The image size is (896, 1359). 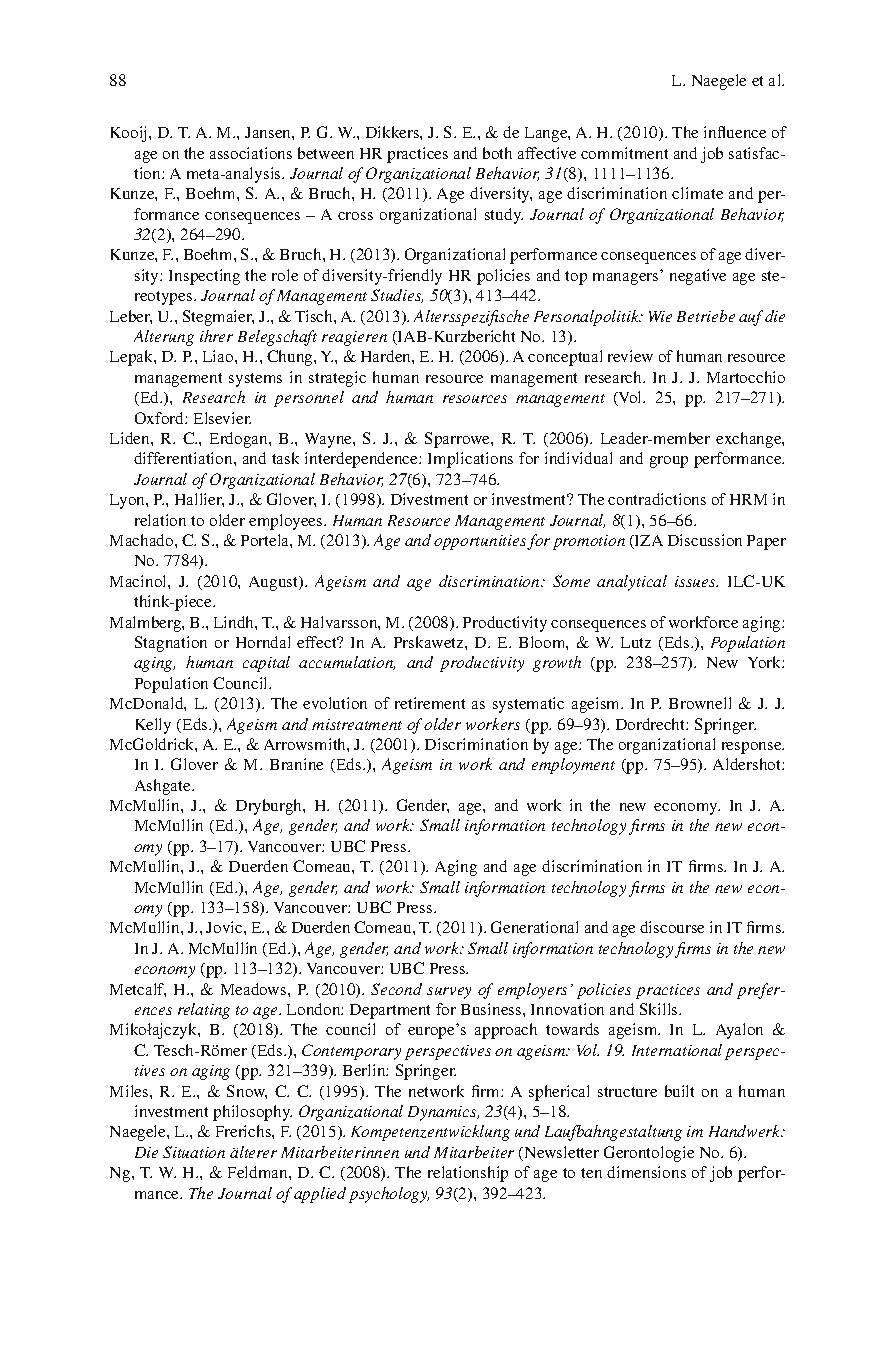 I want to click on retirement, so click(x=430, y=703).
